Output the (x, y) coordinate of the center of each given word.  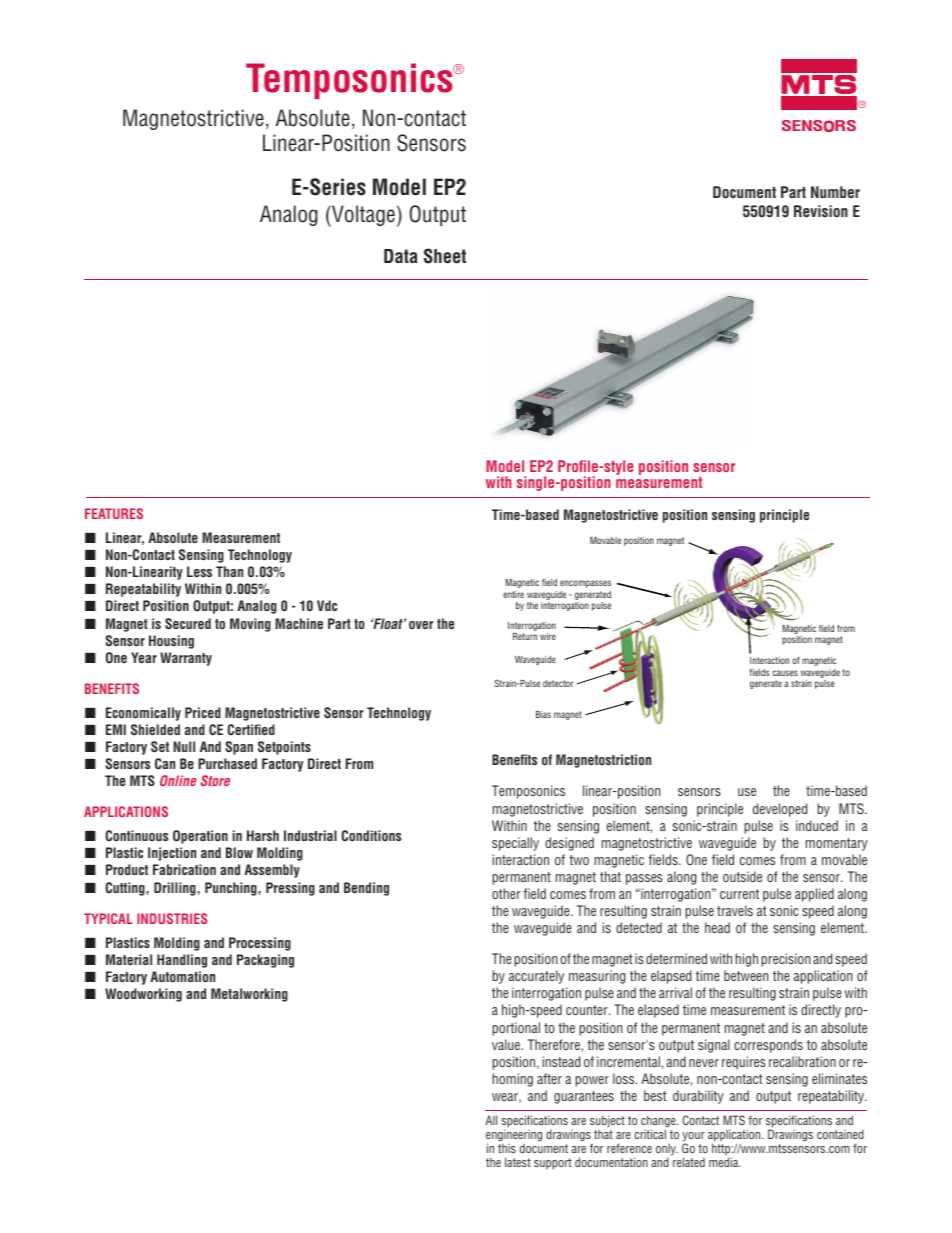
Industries (172, 918)
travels (735, 910)
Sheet (445, 256)
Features (114, 513)
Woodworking (143, 995)
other (506, 893)
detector (558, 683)
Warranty (186, 659)
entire (513, 594)
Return (525, 636)
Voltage (362, 216)
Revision (821, 211)
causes (785, 673)
